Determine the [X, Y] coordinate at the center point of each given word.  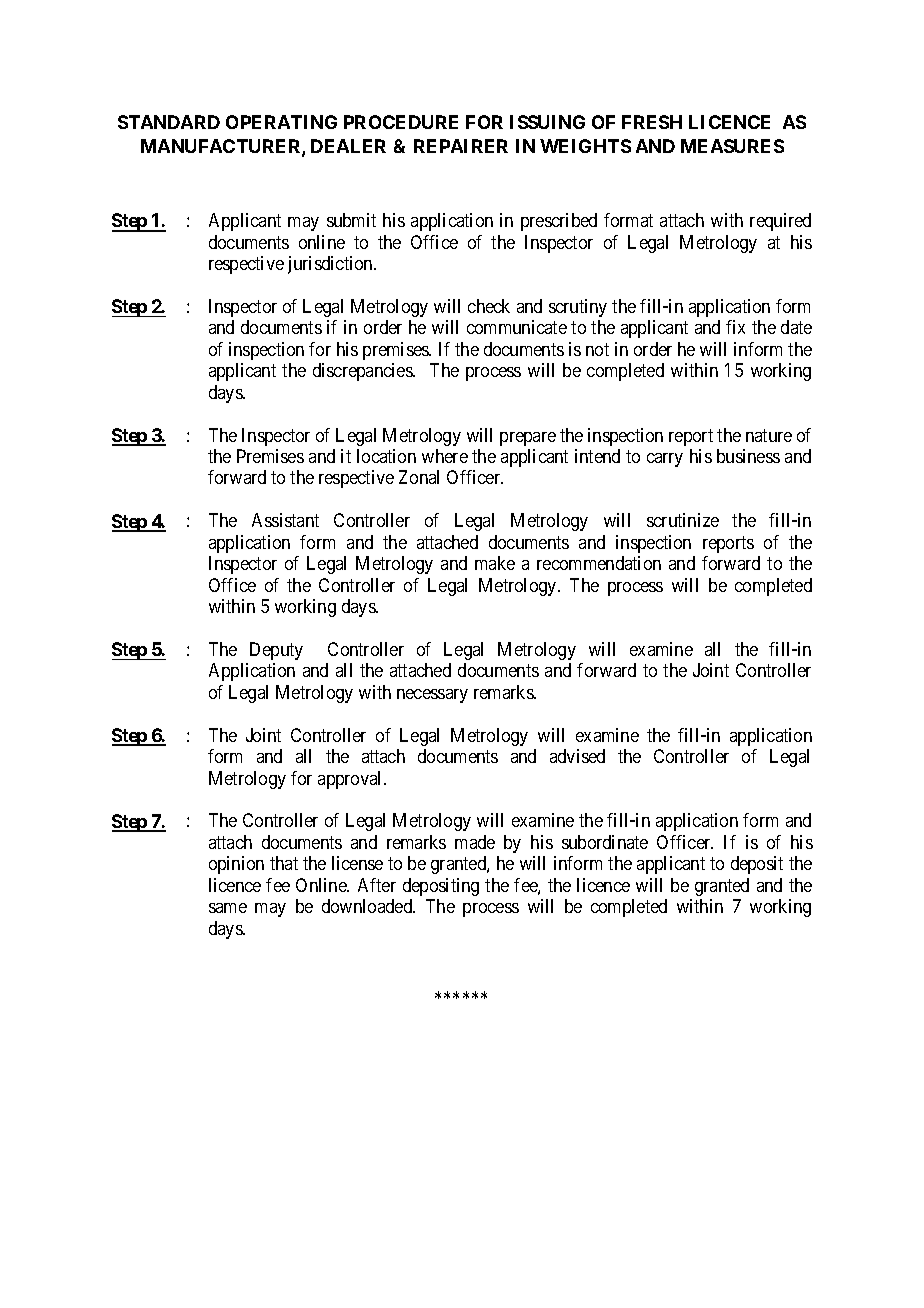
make [495, 563]
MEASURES [732, 146]
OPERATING [281, 122]
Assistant [285, 520]
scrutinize [683, 520]
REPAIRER [461, 146]
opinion [236, 865]
